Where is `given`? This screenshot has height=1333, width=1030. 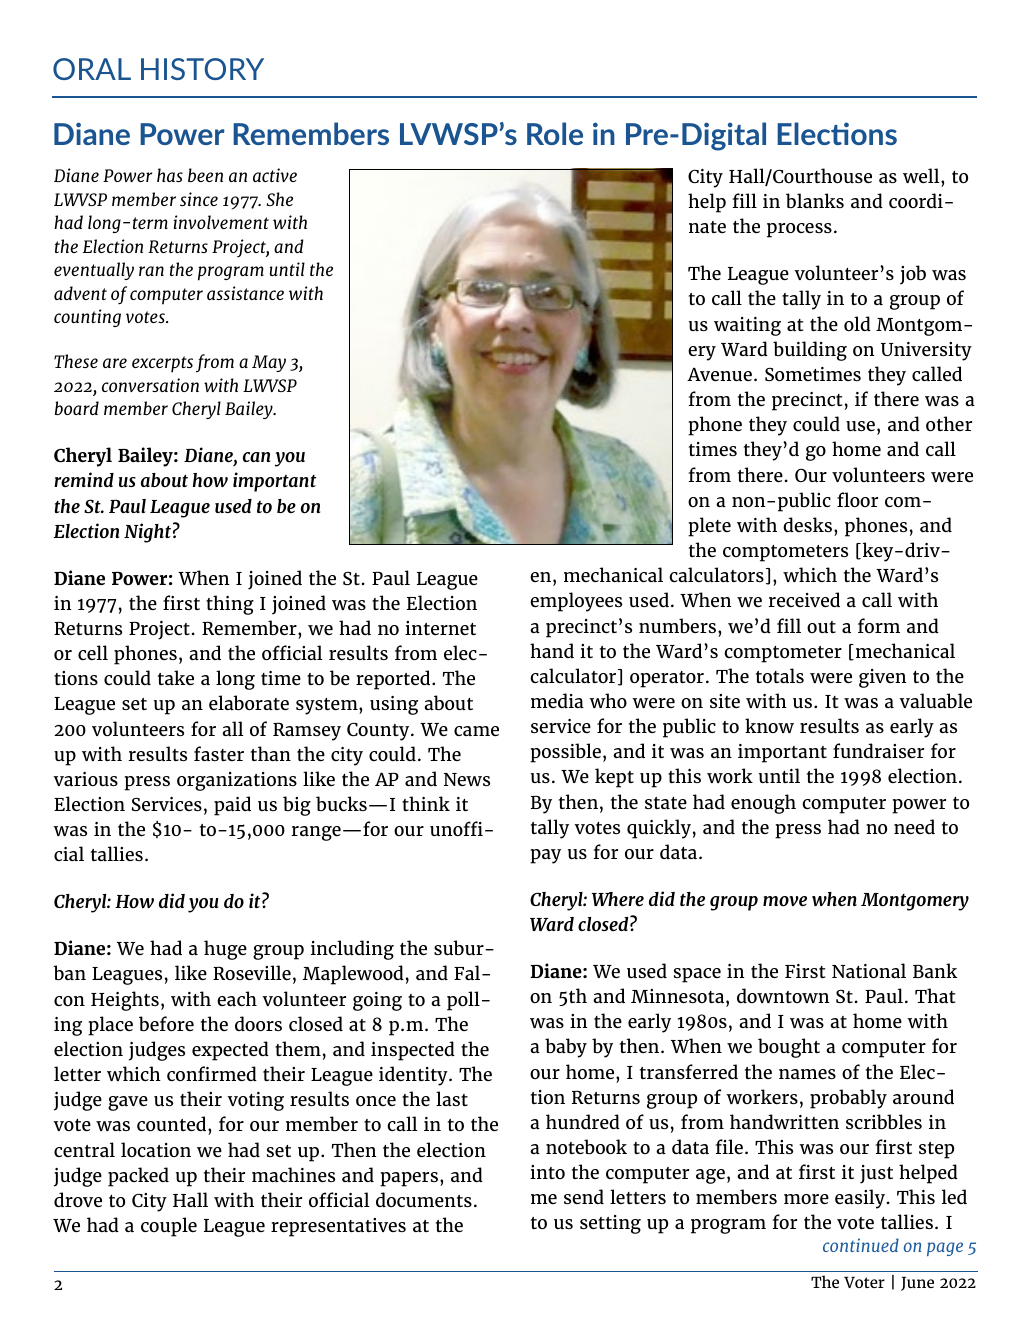
given is located at coordinates (882, 678).
